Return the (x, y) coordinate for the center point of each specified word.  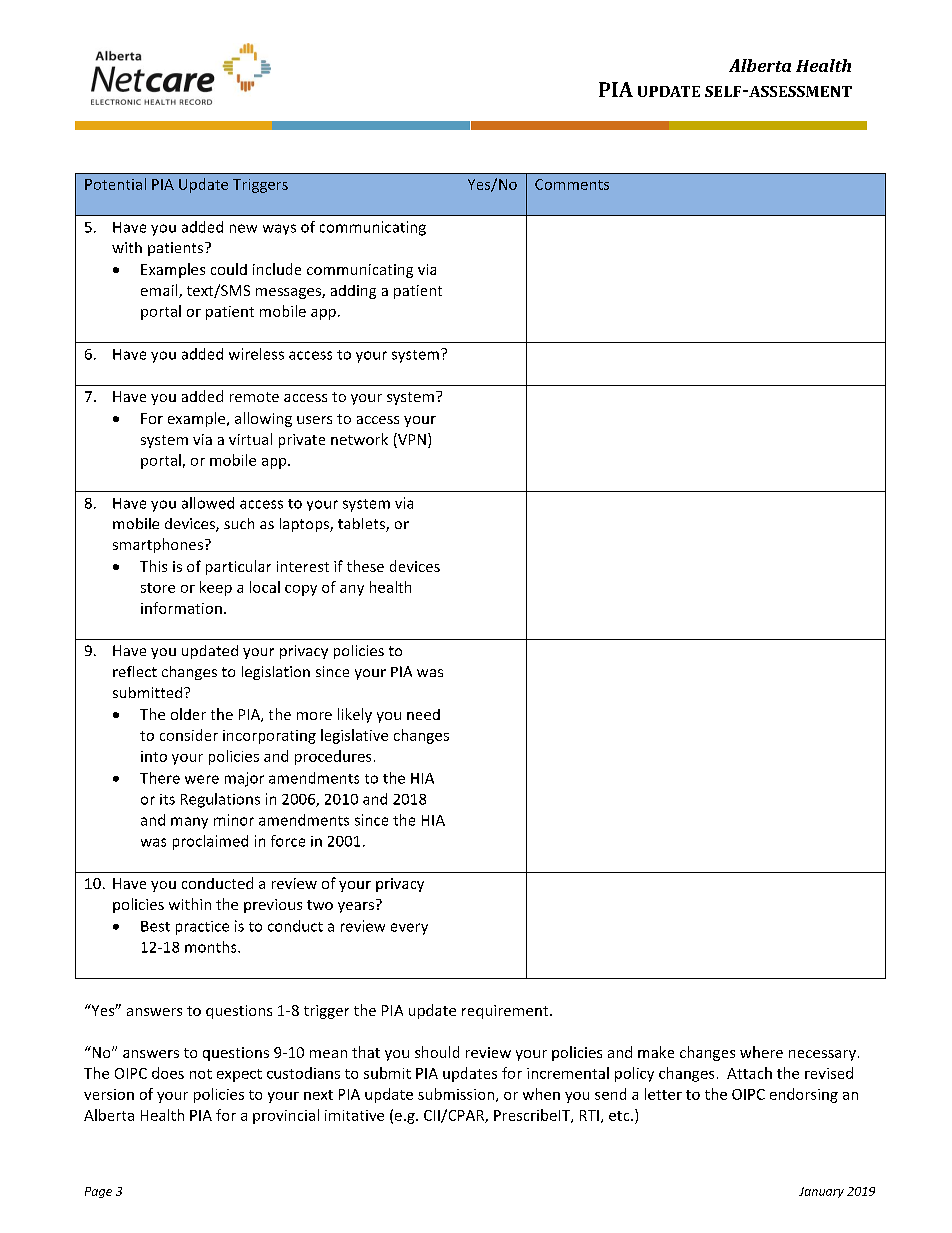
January (821, 1192)
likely (355, 715)
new (243, 228)
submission (457, 1095)
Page (98, 1192)
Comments (572, 184)
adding (353, 292)
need (423, 714)
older (188, 714)
